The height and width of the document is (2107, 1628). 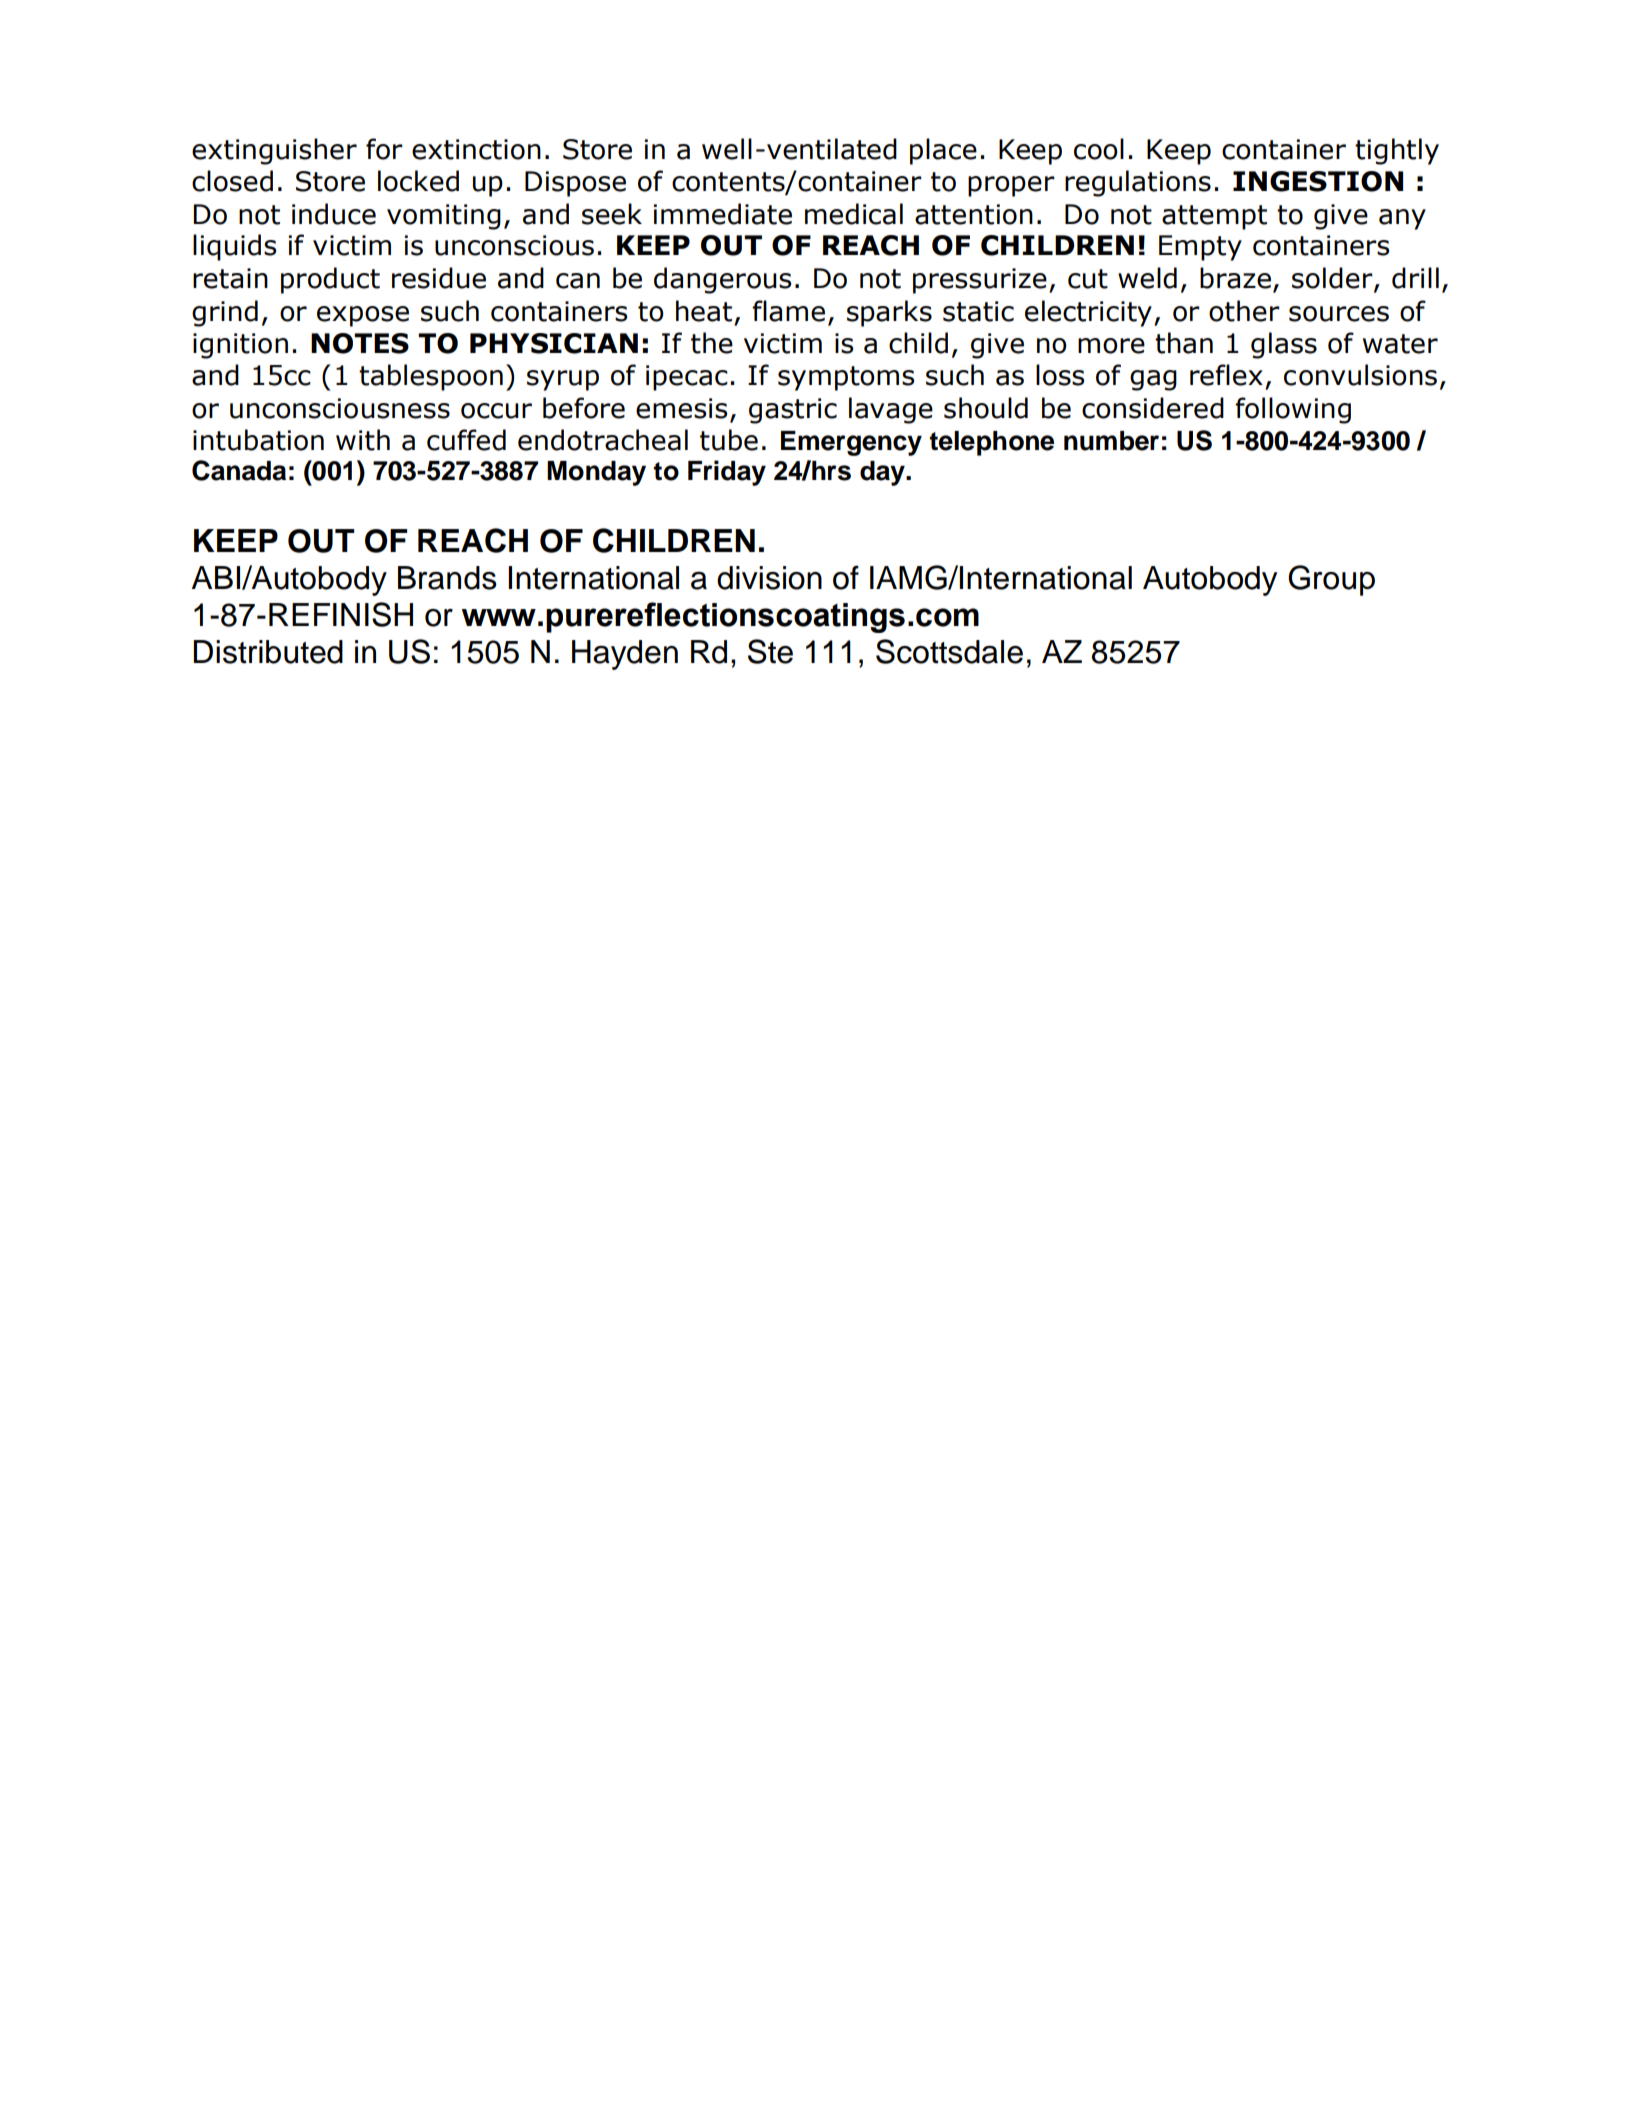 I want to click on Distributed, so click(x=268, y=652).
